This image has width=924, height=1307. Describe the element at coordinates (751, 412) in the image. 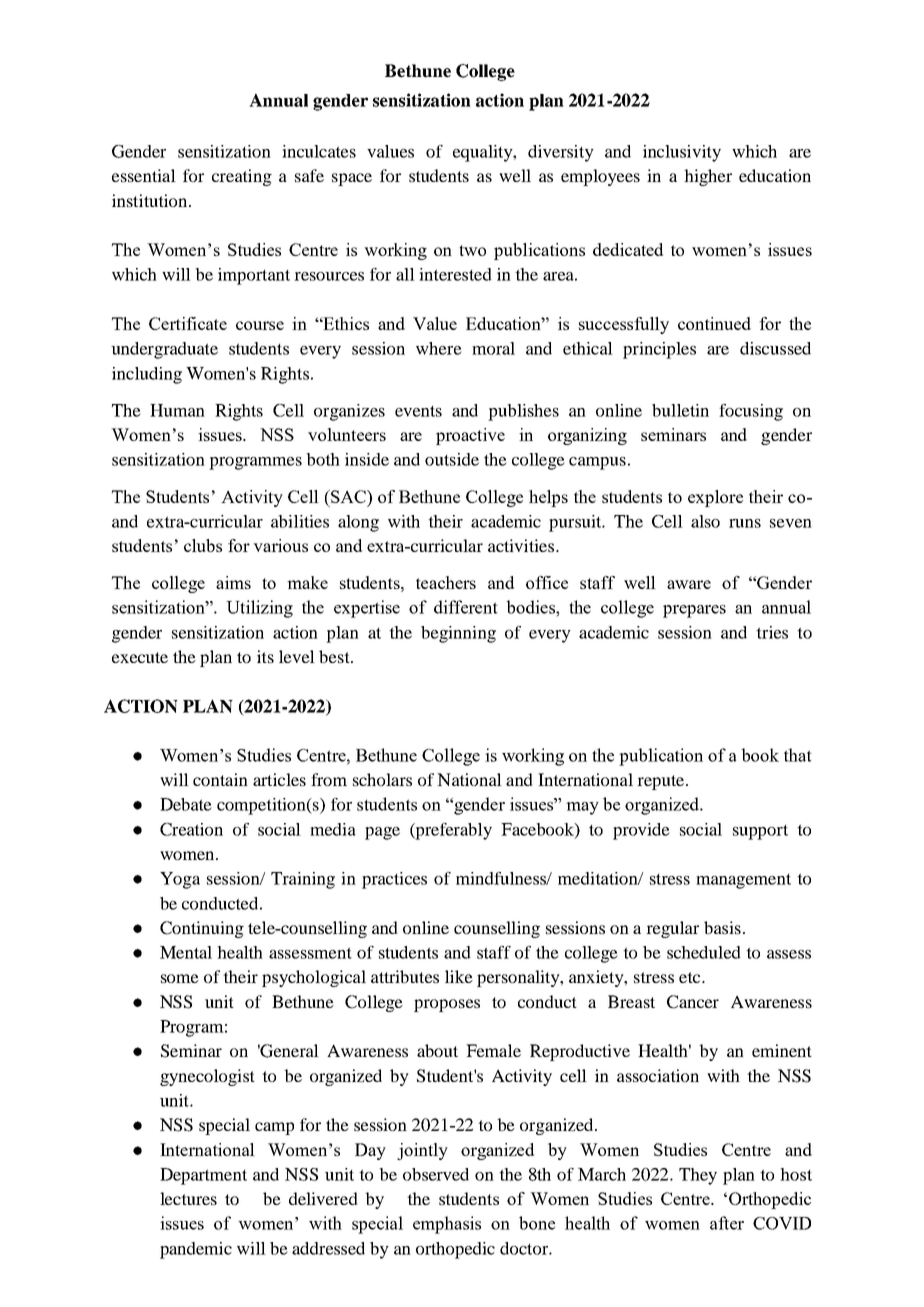

I see `focusing` at that location.
